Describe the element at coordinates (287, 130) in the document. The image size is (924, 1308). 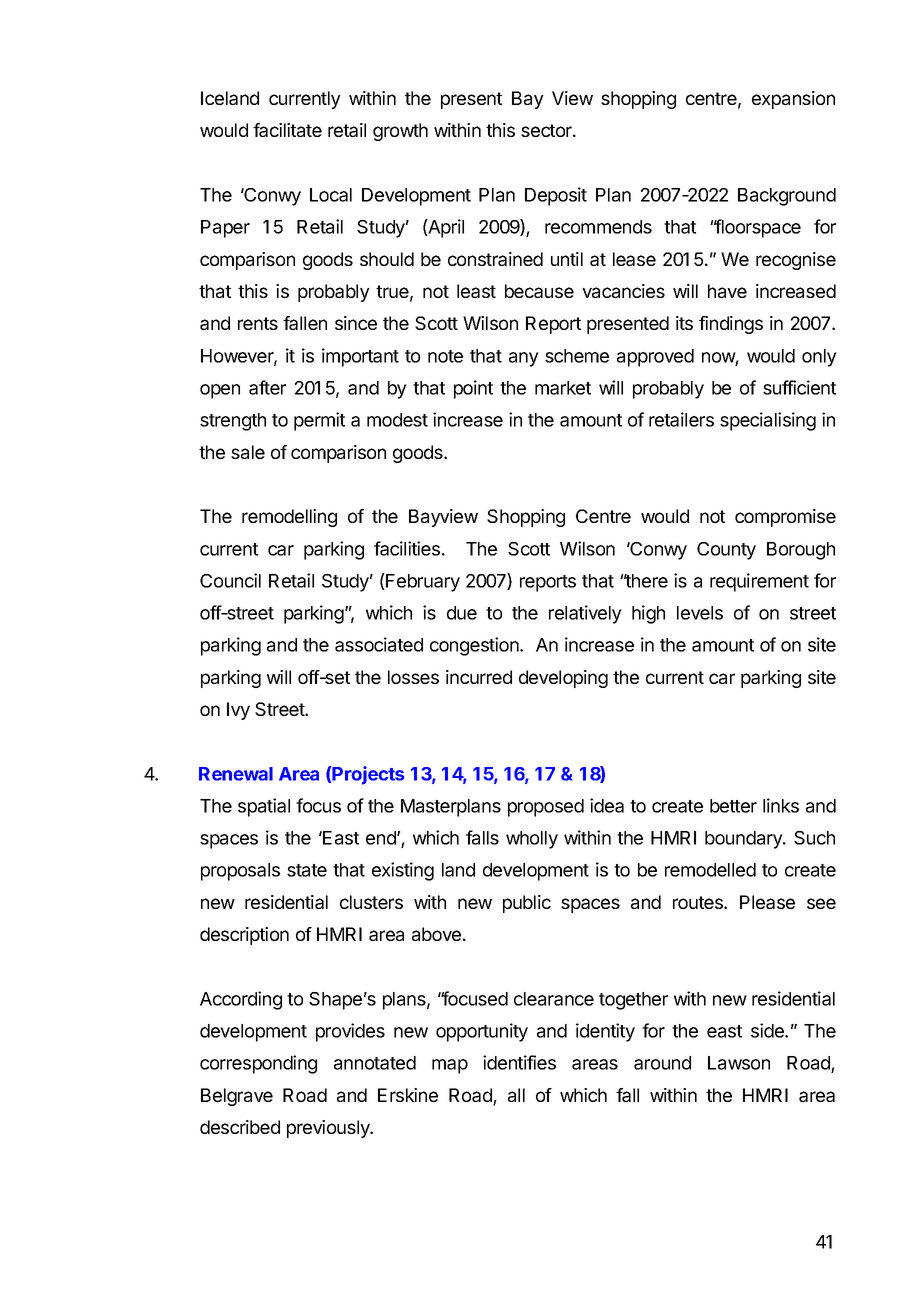
I see `facilitate` at that location.
